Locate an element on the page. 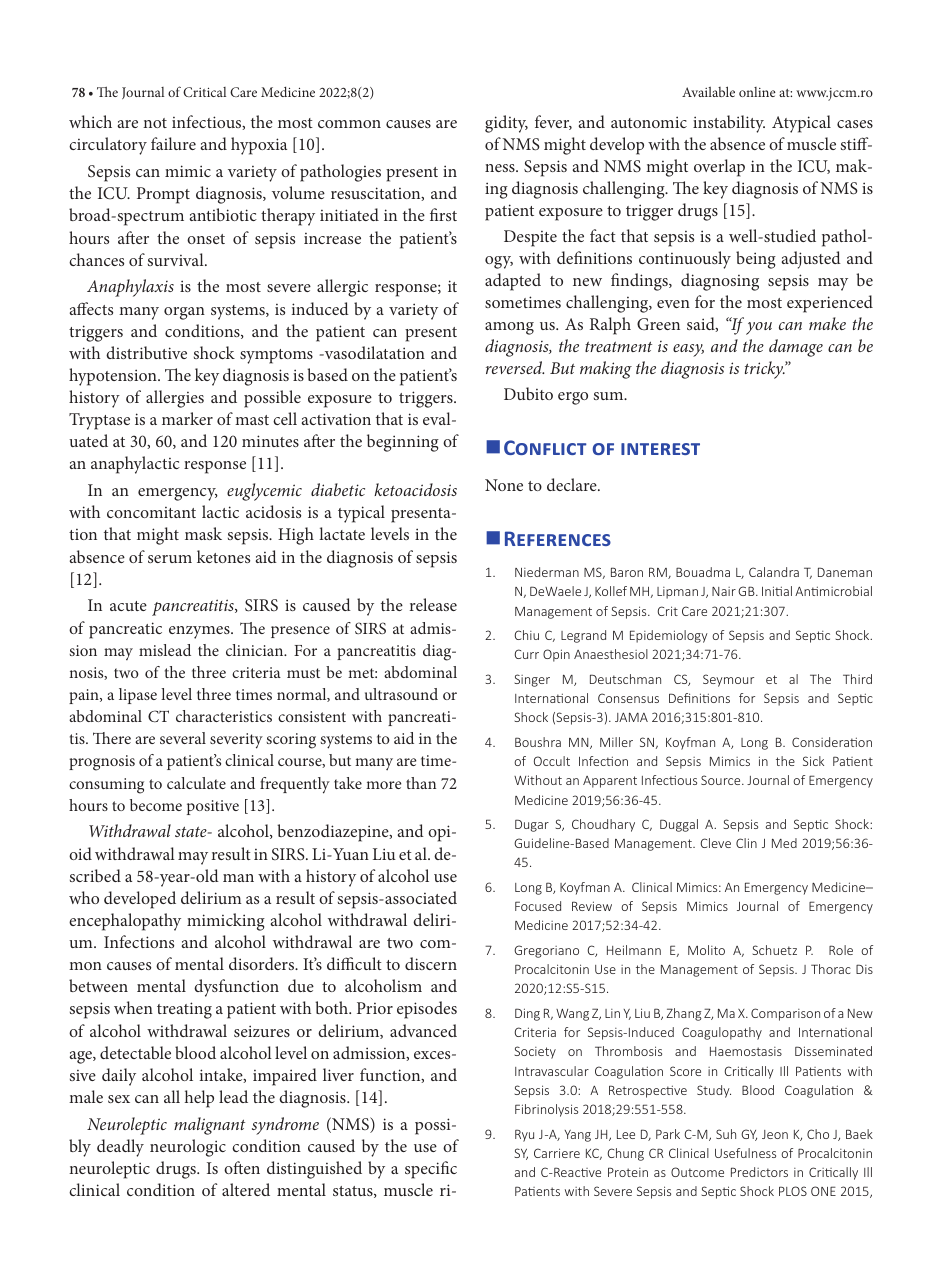 This page has height=1288, width=942. Predictors is located at coordinates (759, 1172).
